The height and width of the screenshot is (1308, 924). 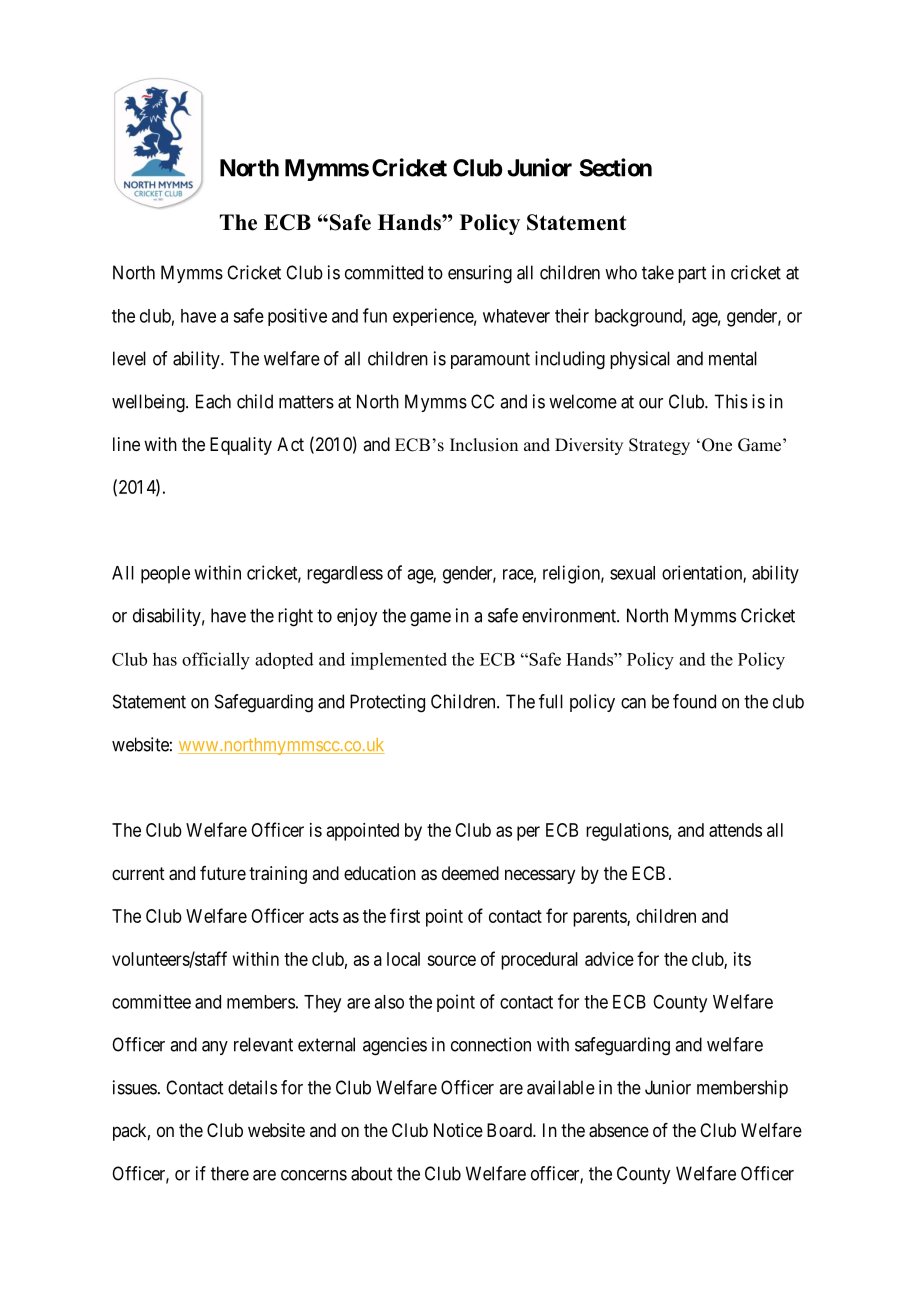 What do you see at coordinates (480, 274) in the screenshot?
I see `ensuring` at bounding box center [480, 274].
